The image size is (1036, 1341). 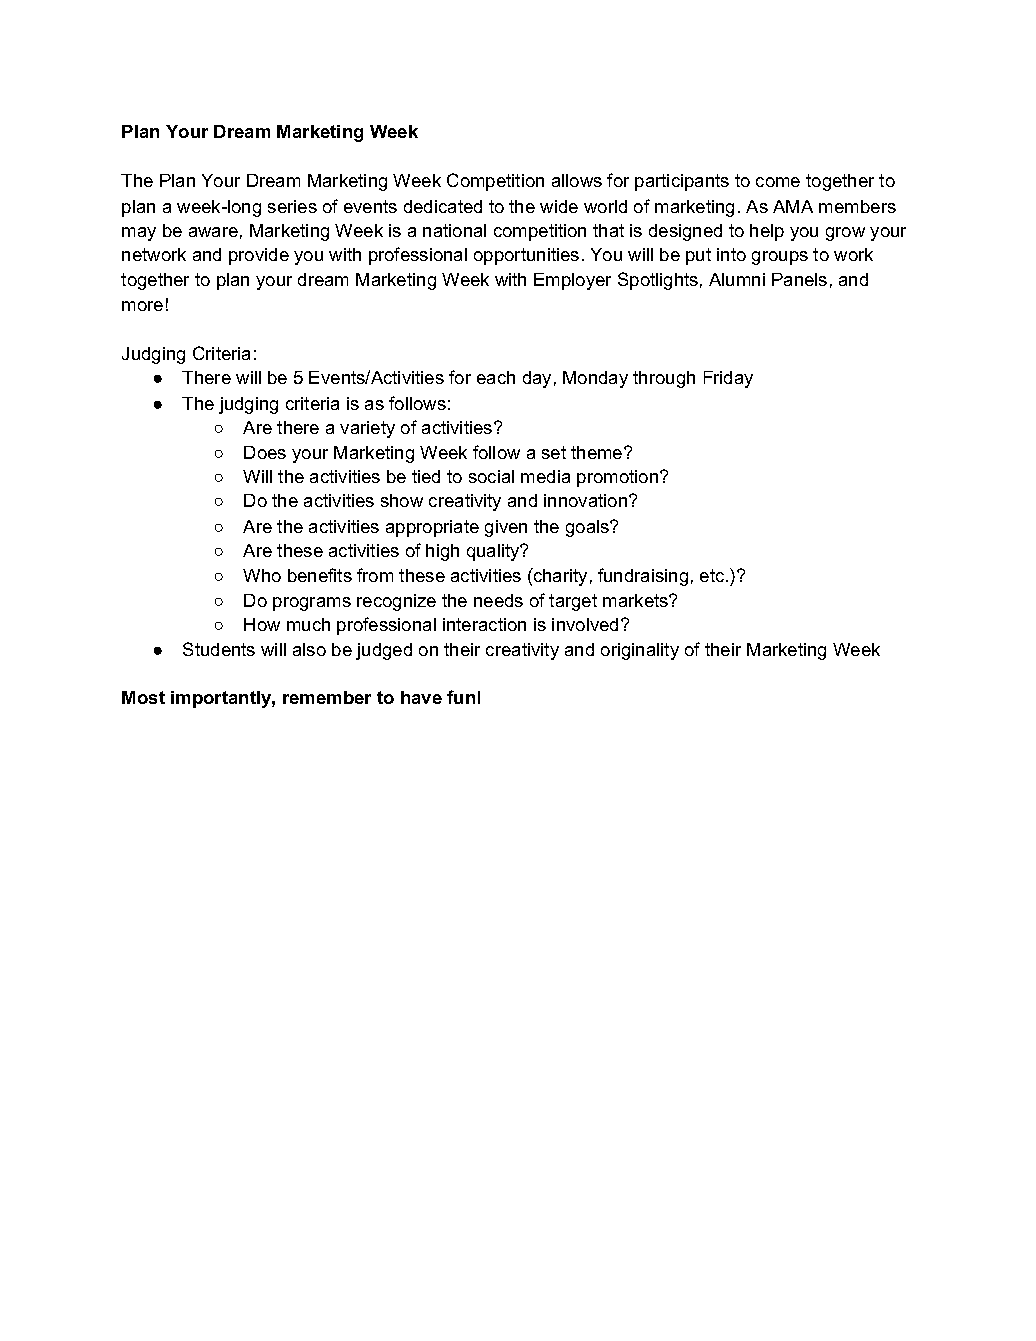 What do you see at coordinates (292, 206) in the image?
I see `series` at bounding box center [292, 206].
